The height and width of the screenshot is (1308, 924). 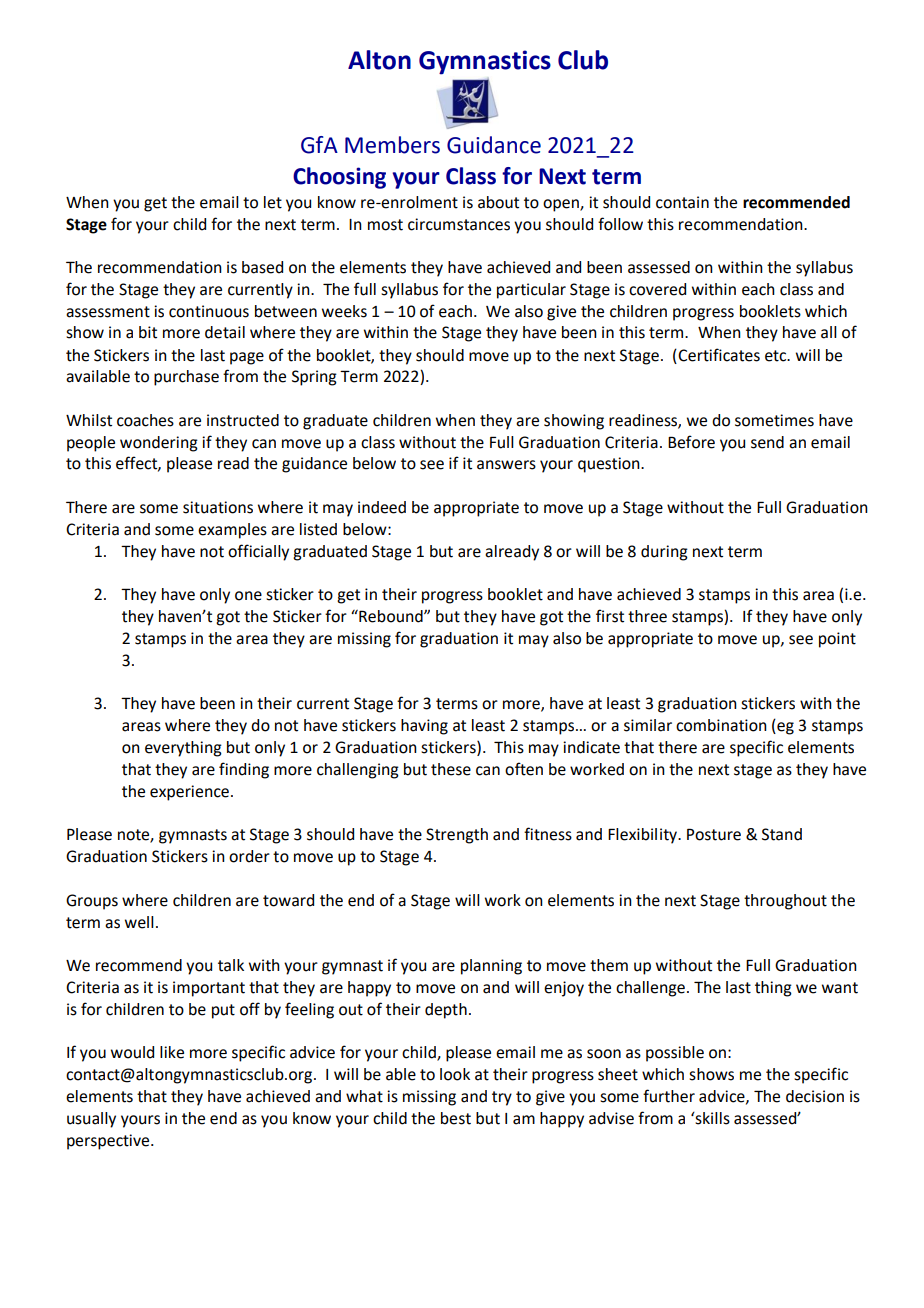 What do you see at coordinates (109, 1142) in the screenshot?
I see `perspective` at bounding box center [109, 1142].
